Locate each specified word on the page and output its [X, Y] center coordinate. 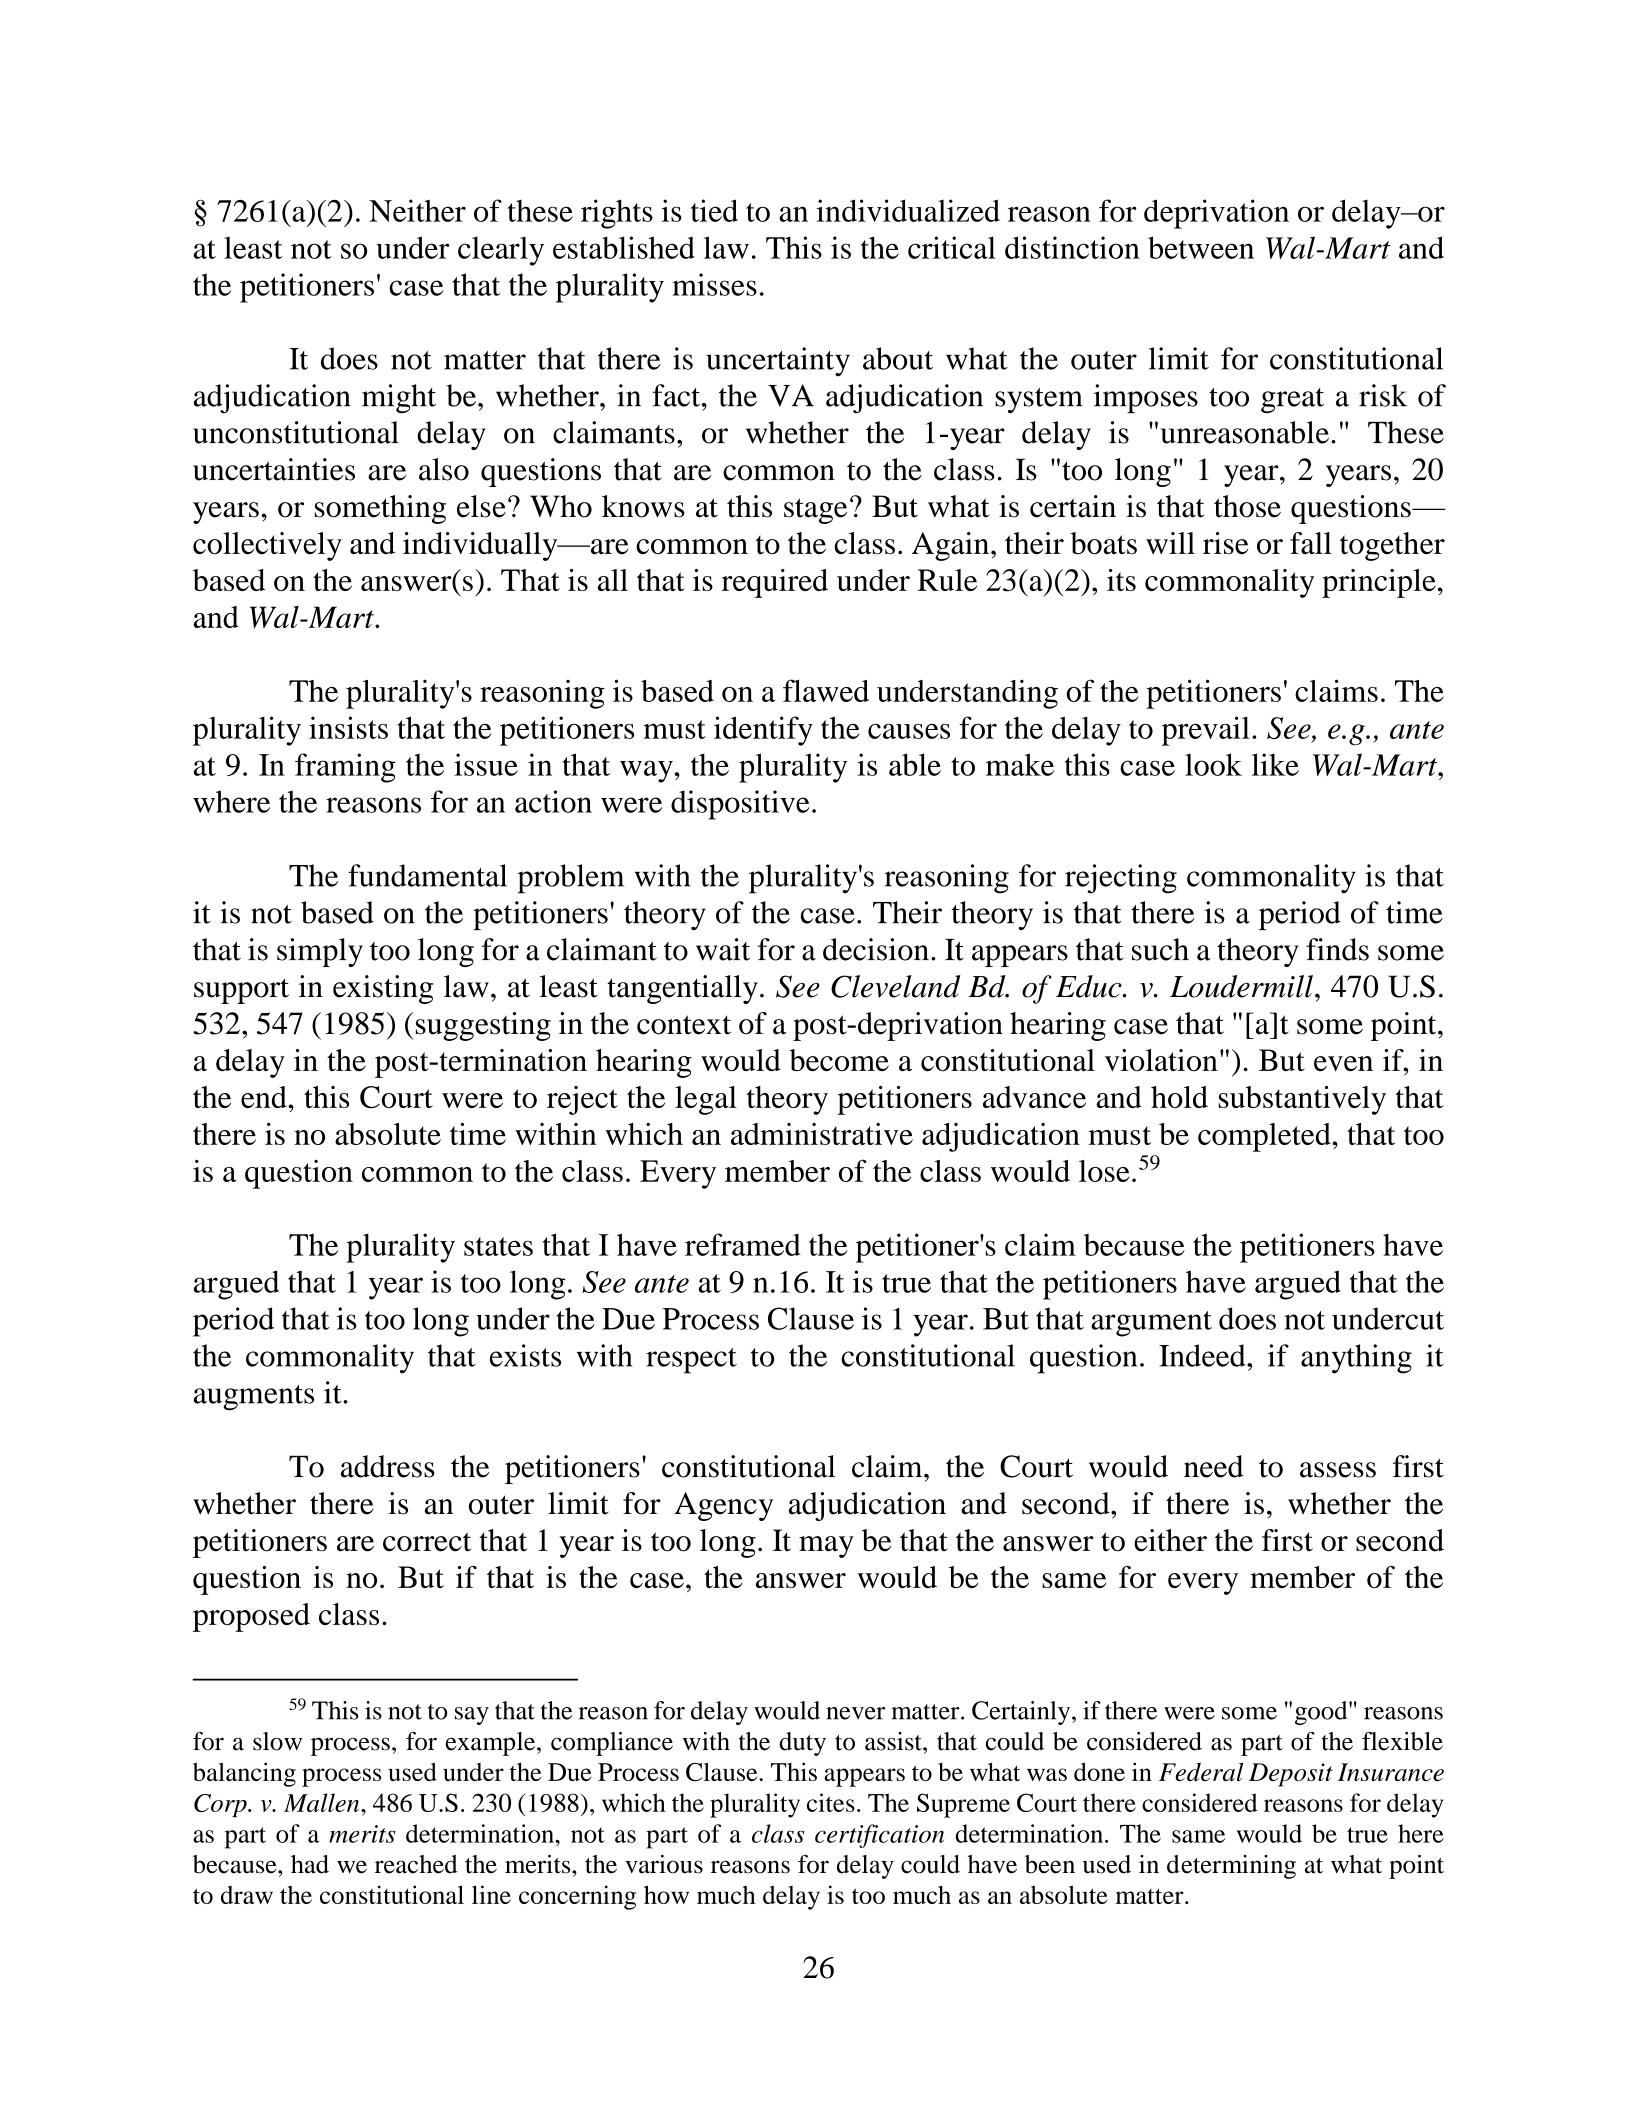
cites [831, 1802]
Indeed [1203, 1355]
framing [345, 768]
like [1275, 764]
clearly [501, 251]
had [310, 1864]
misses [714, 284]
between [1201, 247]
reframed [742, 1244]
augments [254, 1398]
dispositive [740, 805]
